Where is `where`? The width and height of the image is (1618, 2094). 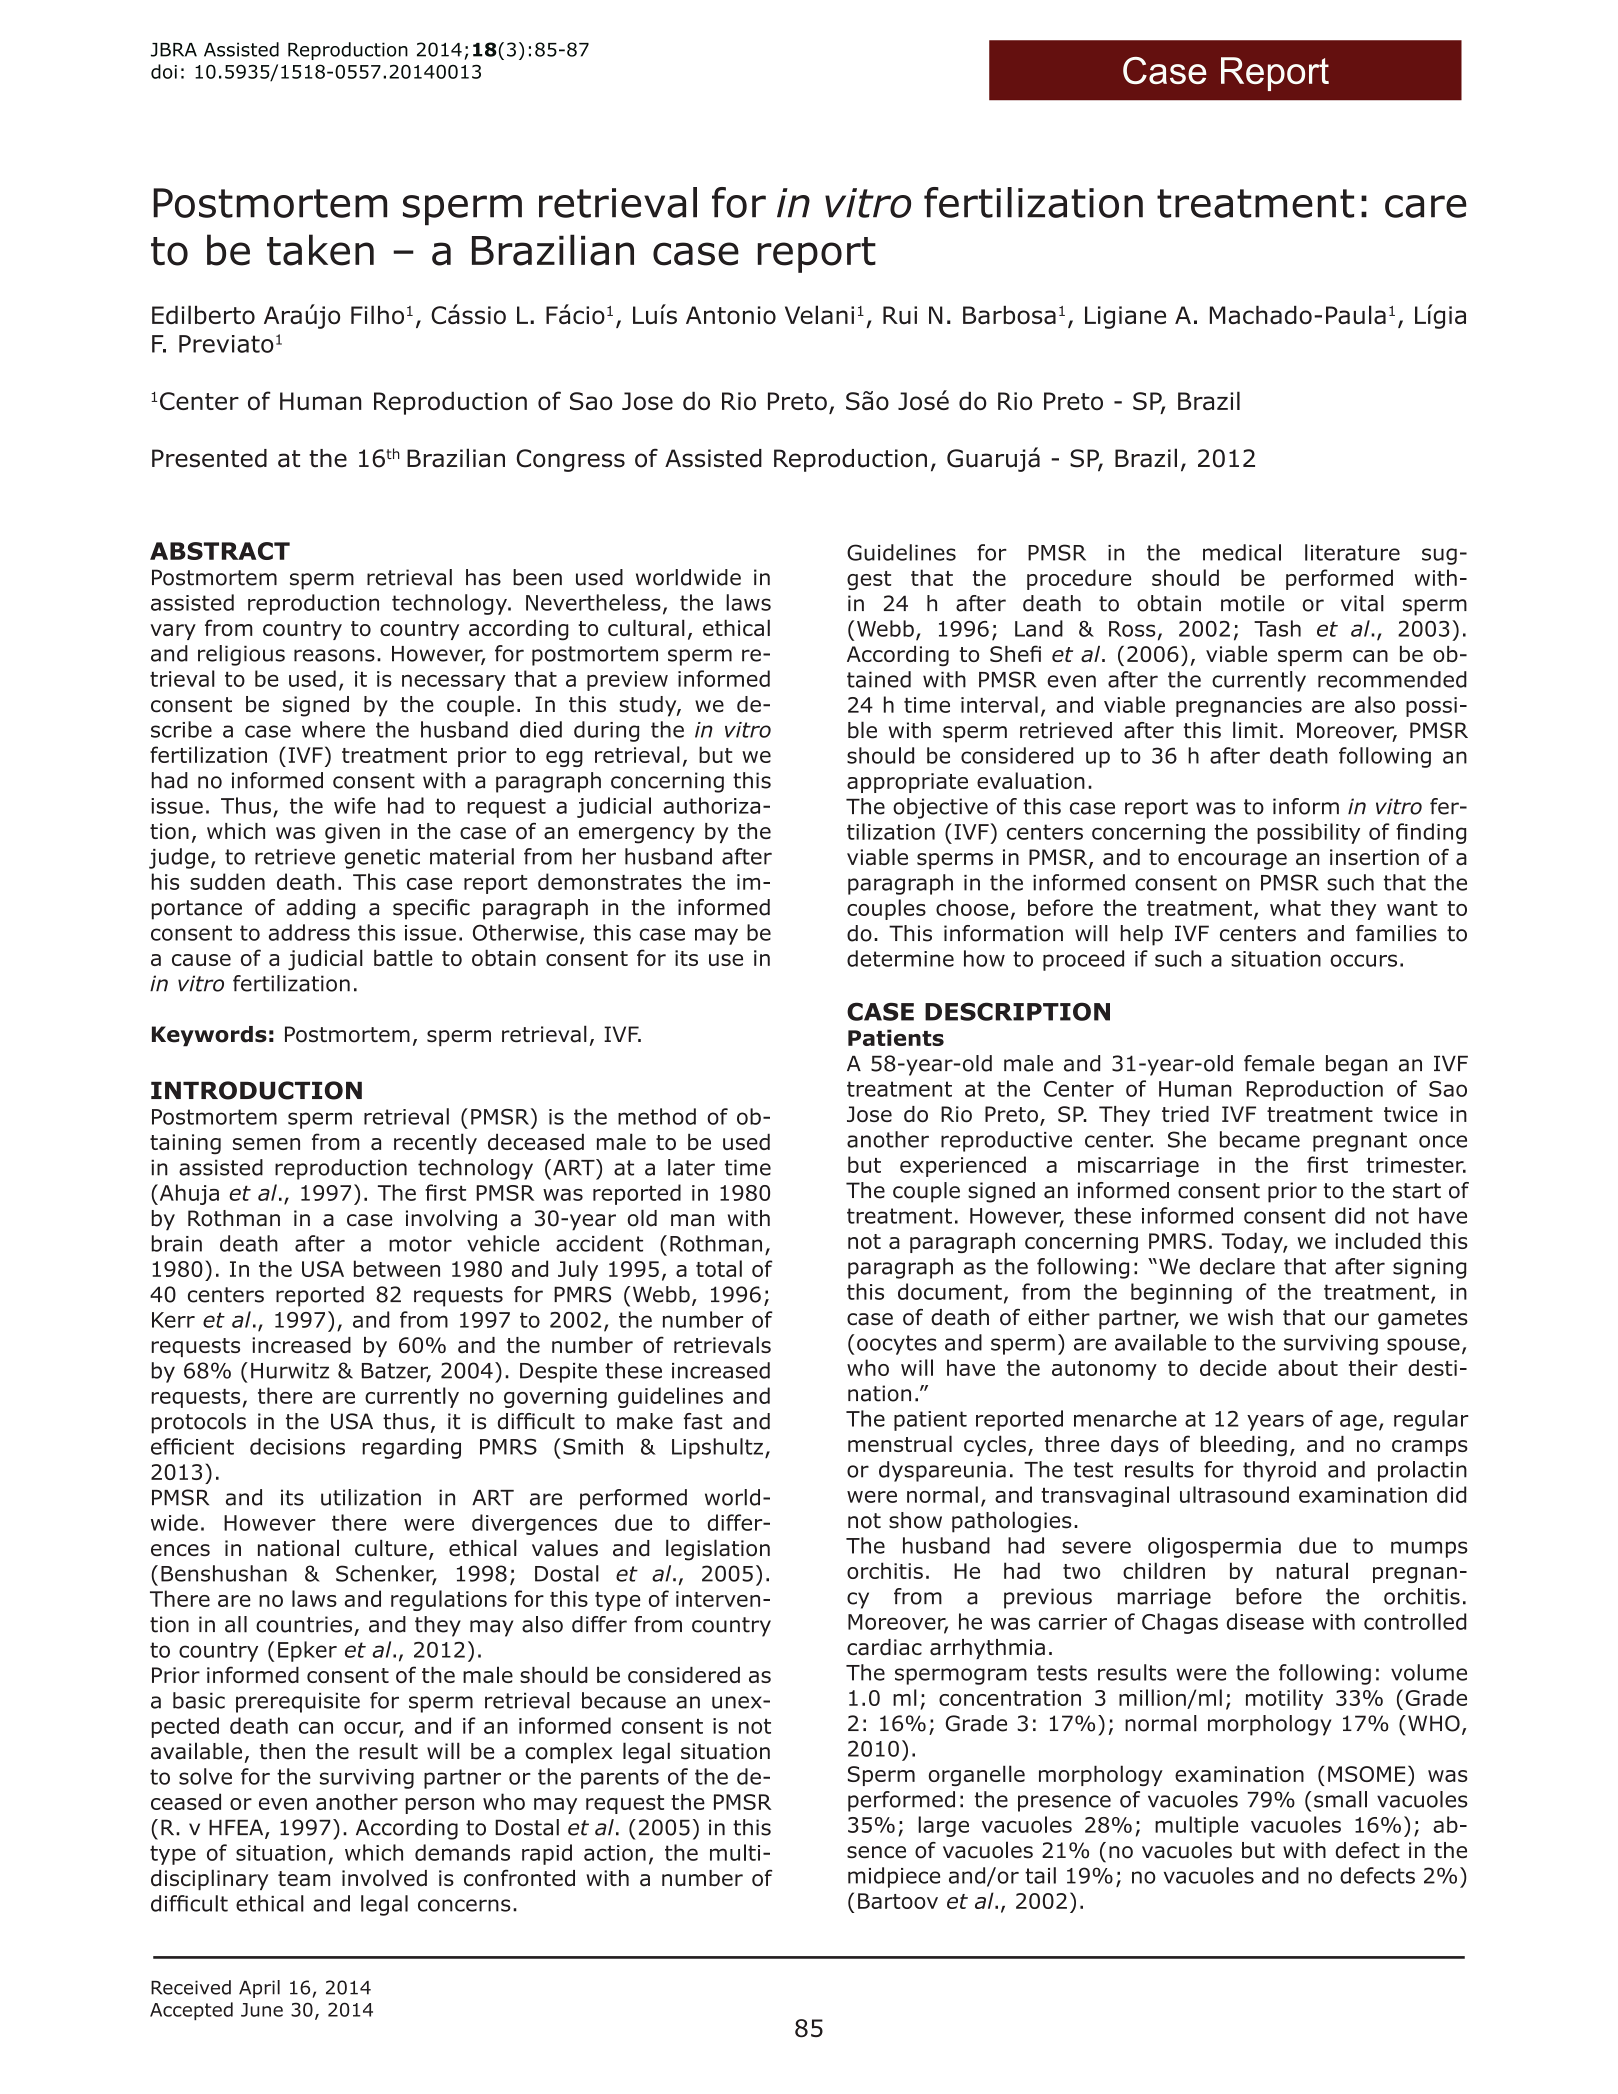 where is located at coordinates (333, 729).
